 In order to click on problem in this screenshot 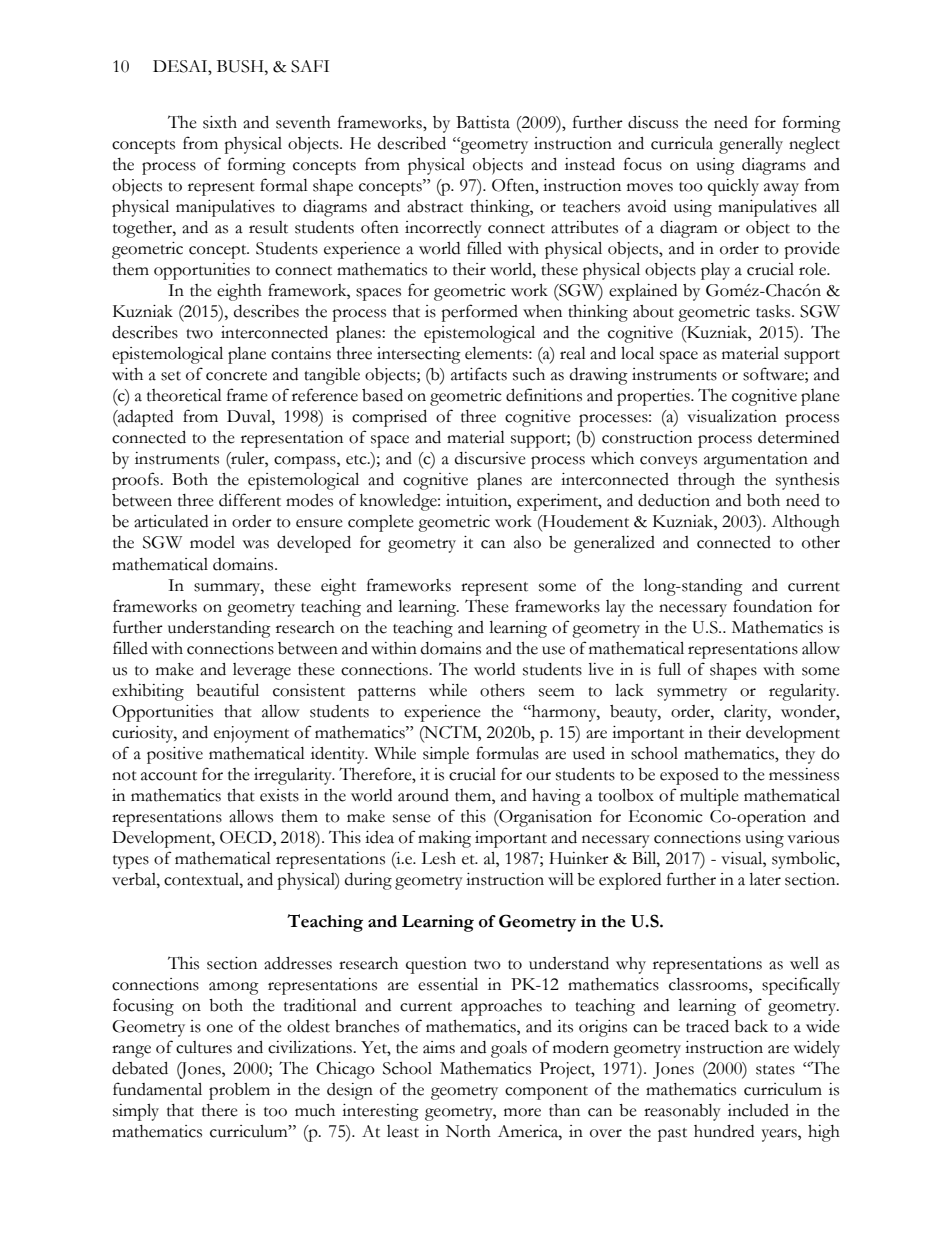, I will do `click(239, 1091)`.
